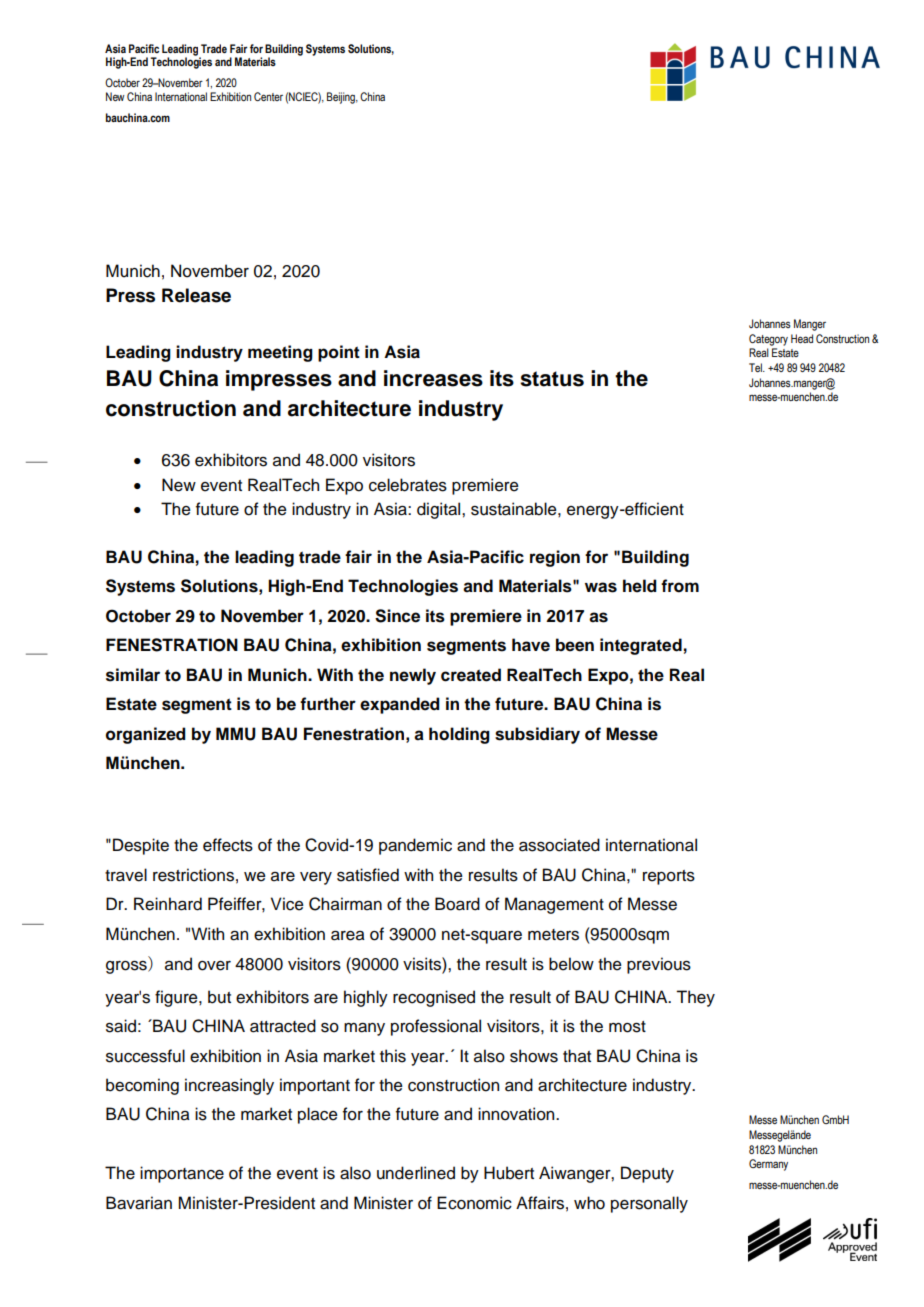 This screenshot has width=924, height=1307. I want to click on Board, so click(457, 904).
